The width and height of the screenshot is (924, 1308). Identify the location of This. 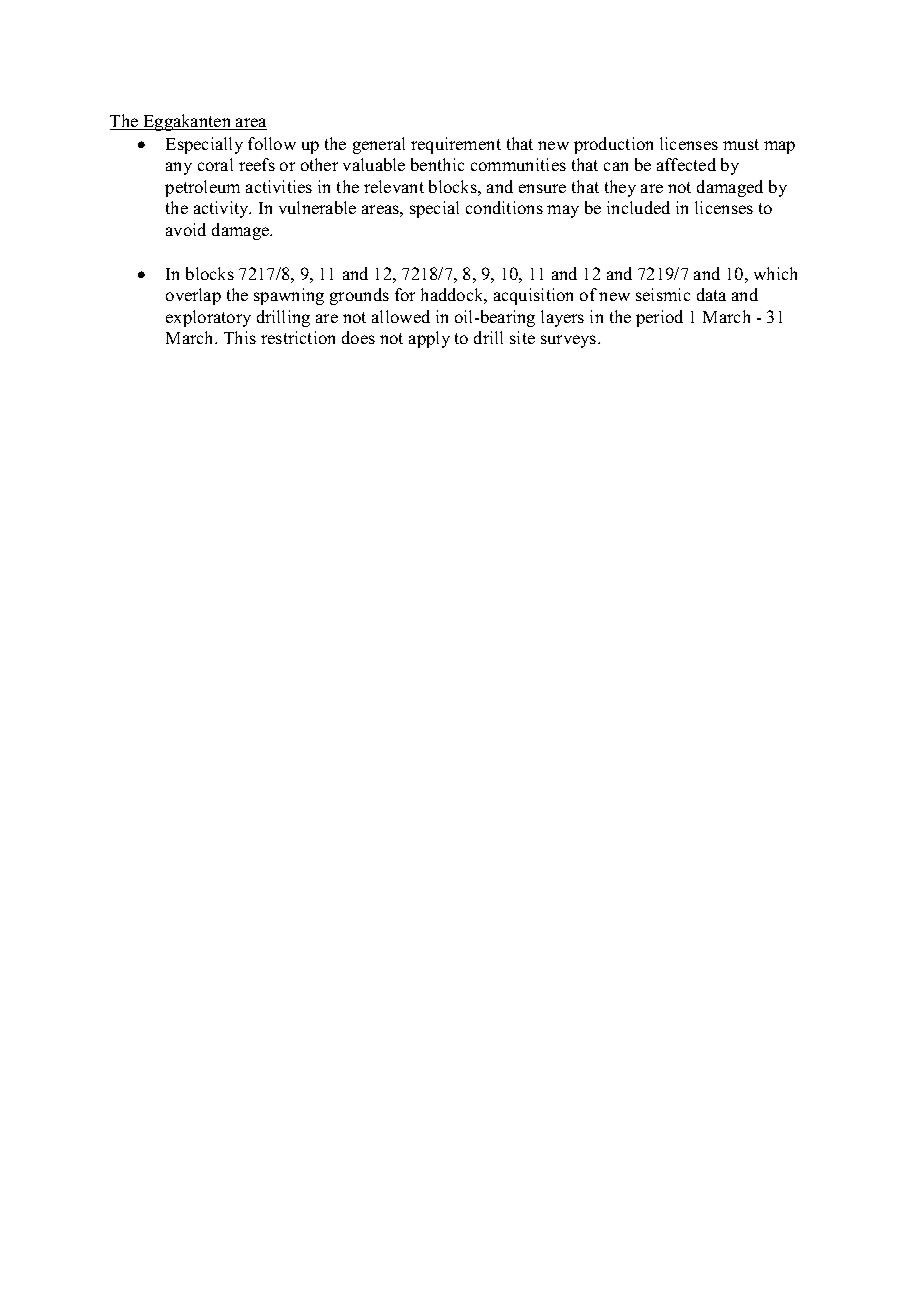
(240, 337).
